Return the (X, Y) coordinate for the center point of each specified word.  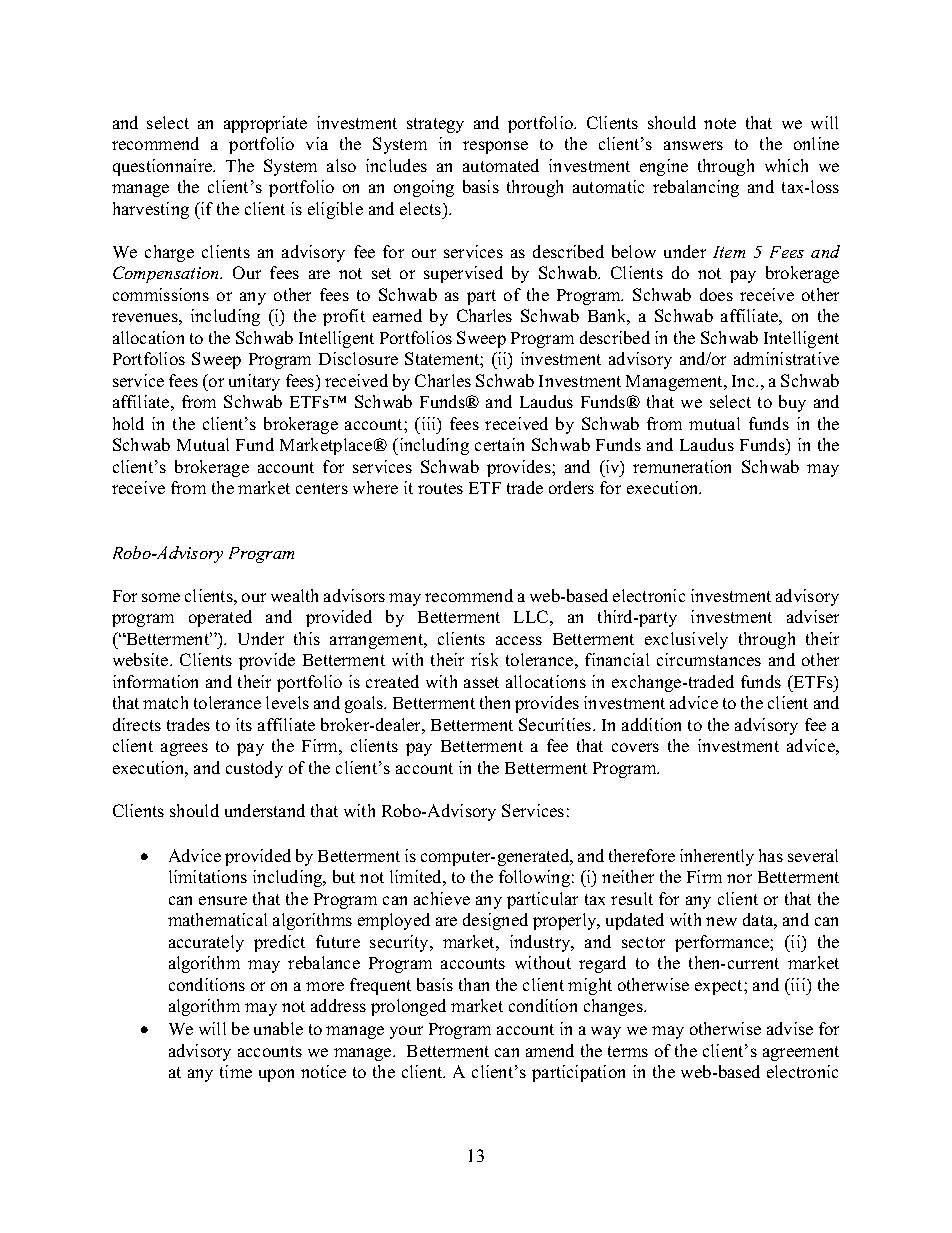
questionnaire (164, 167)
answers (693, 145)
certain (499, 444)
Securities (556, 724)
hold (128, 423)
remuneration (682, 466)
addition (651, 724)
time (236, 1071)
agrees (184, 749)
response (495, 147)
